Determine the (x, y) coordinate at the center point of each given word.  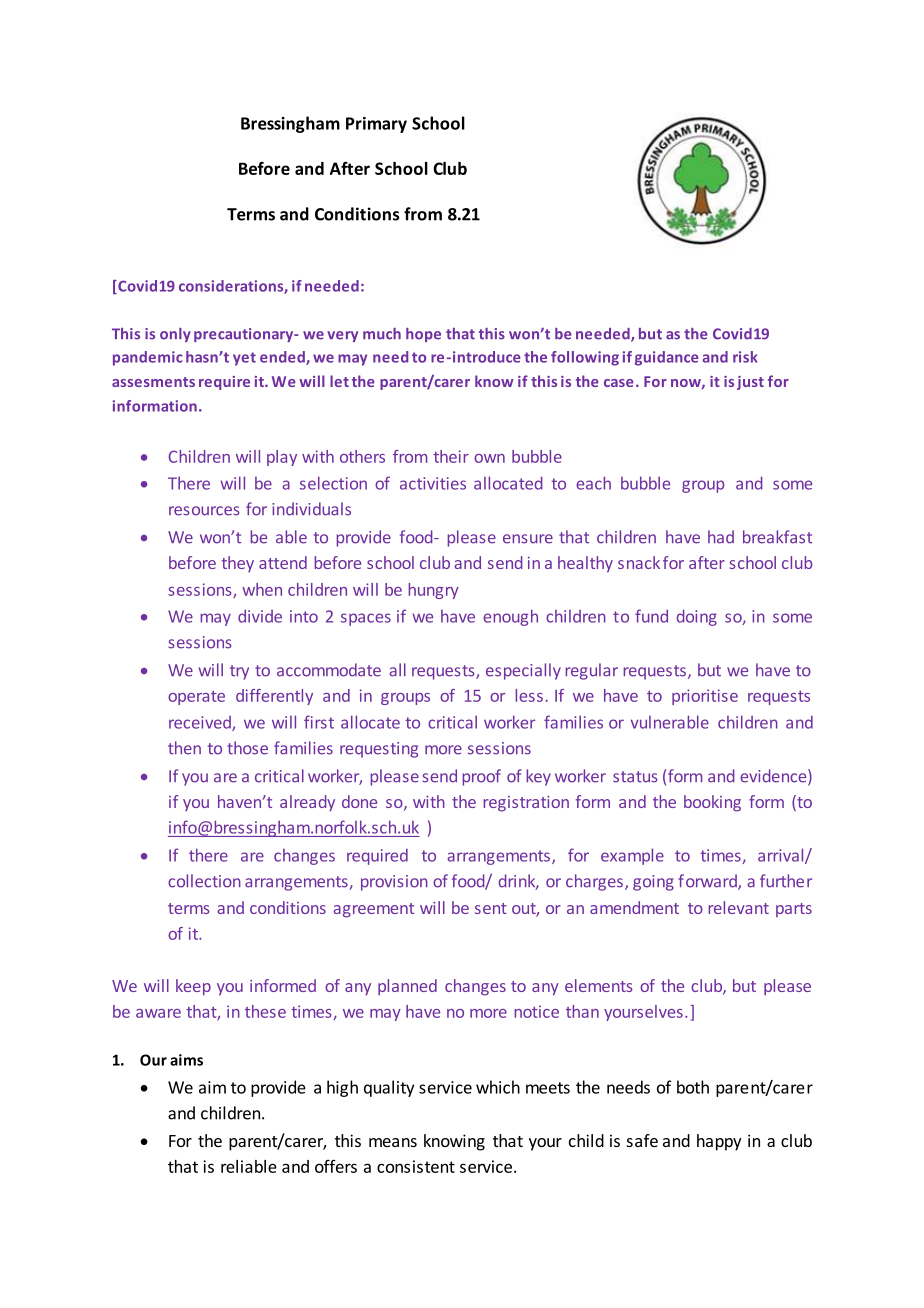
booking (712, 803)
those (247, 748)
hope (423, 335)
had (721, 537)
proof (481, 777)
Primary (376, 125)
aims (186, 1060)
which (498, 1087)
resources (204, 511)
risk (745, 357)
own (489, 458)
